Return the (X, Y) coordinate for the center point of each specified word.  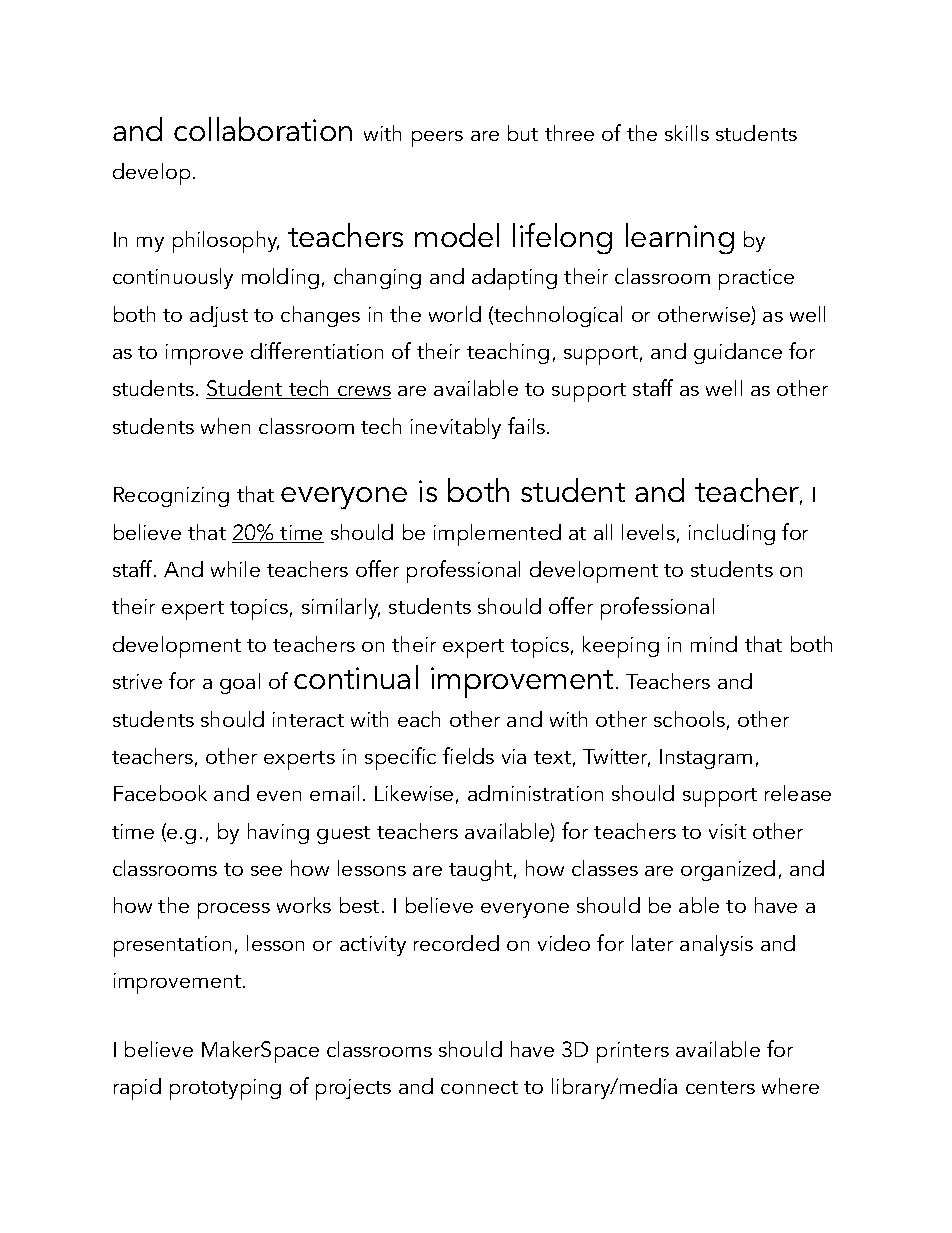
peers (437, 139)
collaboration (263, 129)
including (732, 534)
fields (468, 755)
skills (687, 133)
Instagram (706, 759)
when (225, 426)
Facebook (160, 793)
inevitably (456, 428)
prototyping (225, 1089)
